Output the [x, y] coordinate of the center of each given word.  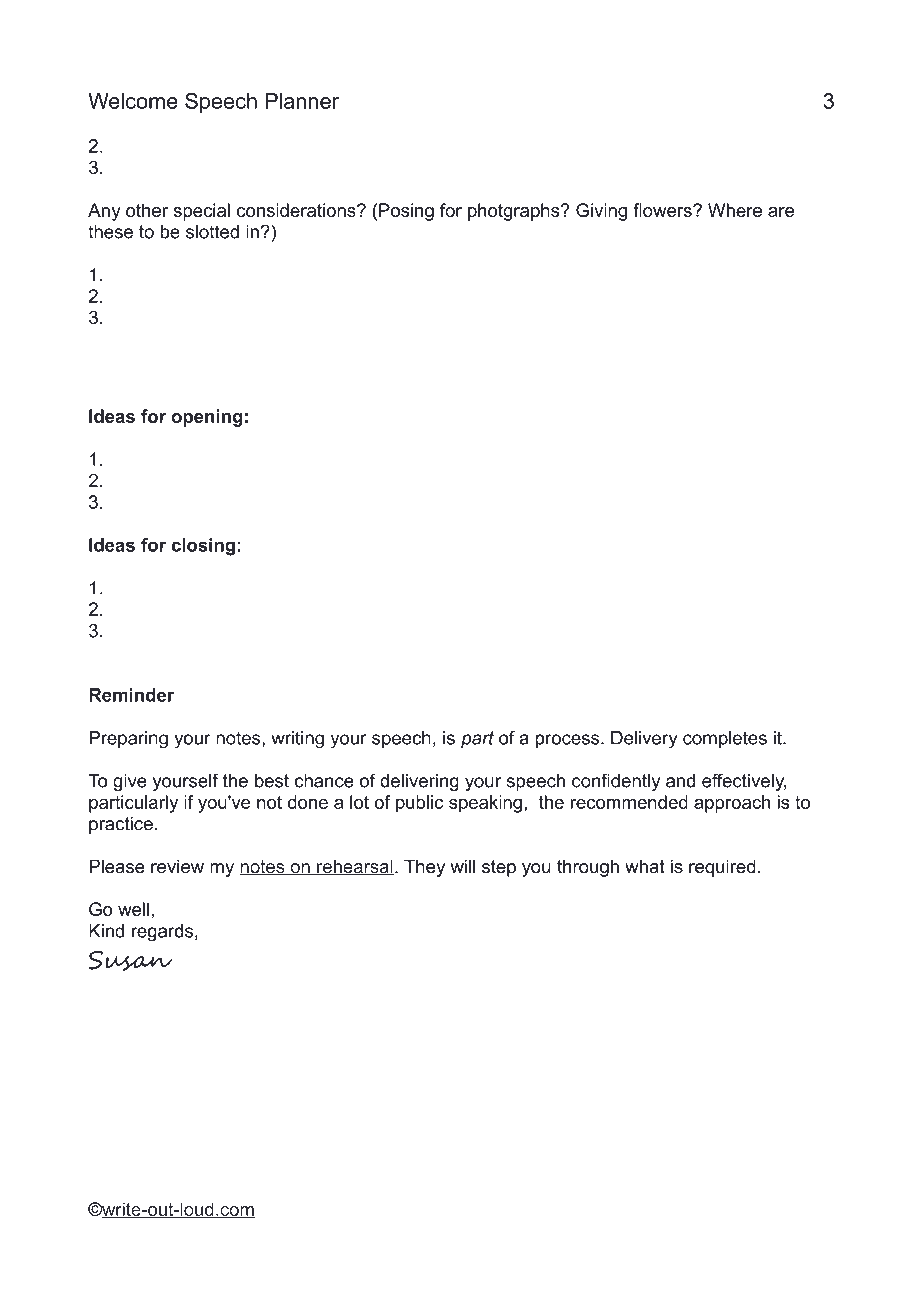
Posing [406, 212]
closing [203, 547]
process [569, 741]
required [722, 868]
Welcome [133, 101]
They [424, 868]
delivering [419, 782]
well [133, 909]
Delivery [644, 740]
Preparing [128, 740]
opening [206, 418]
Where [735, 210]
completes [725, 739]
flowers [663, 210]
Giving [601, 212]
